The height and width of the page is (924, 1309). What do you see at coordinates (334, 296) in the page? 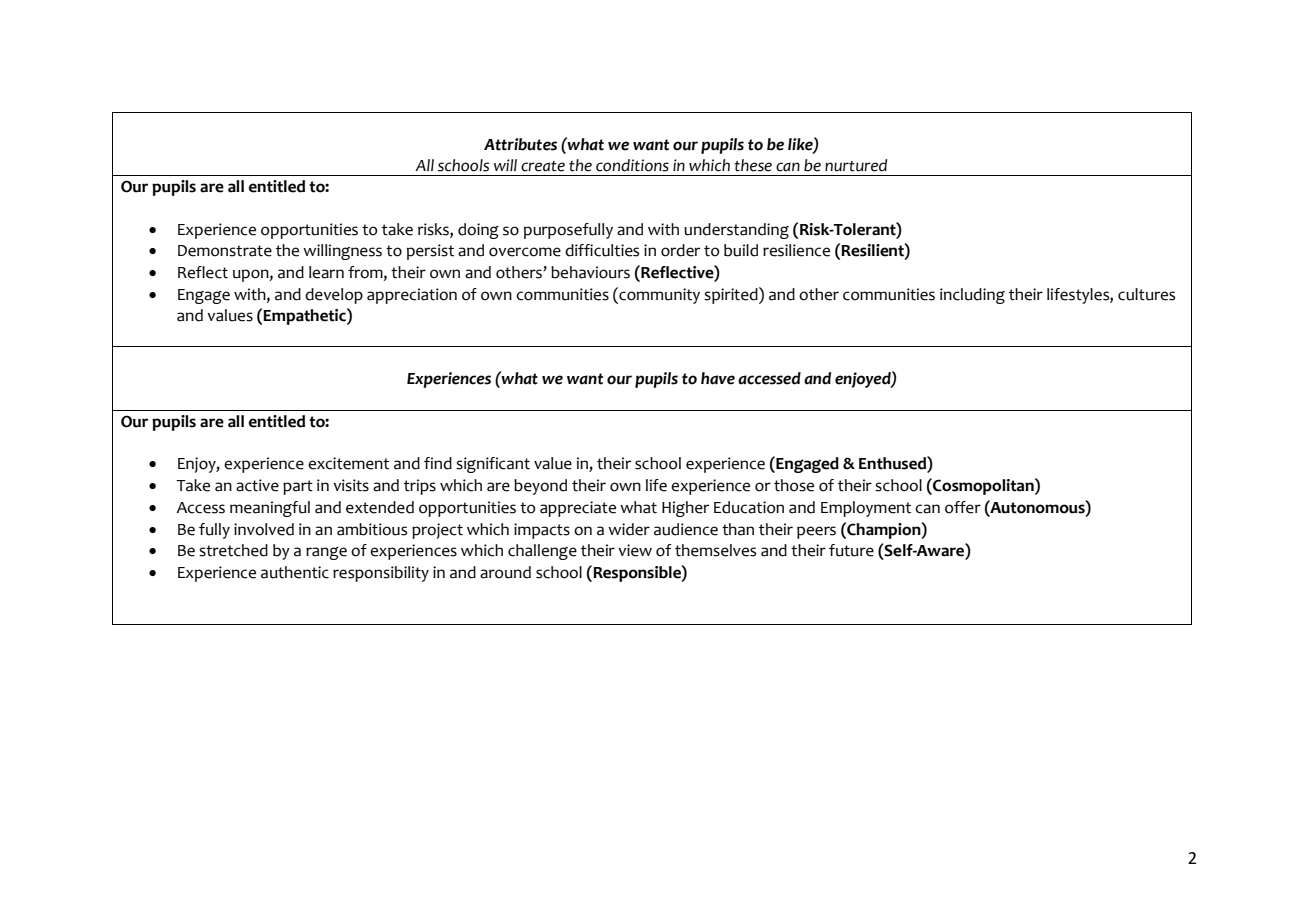
I see `develop` at bounding box center [334, 296].
